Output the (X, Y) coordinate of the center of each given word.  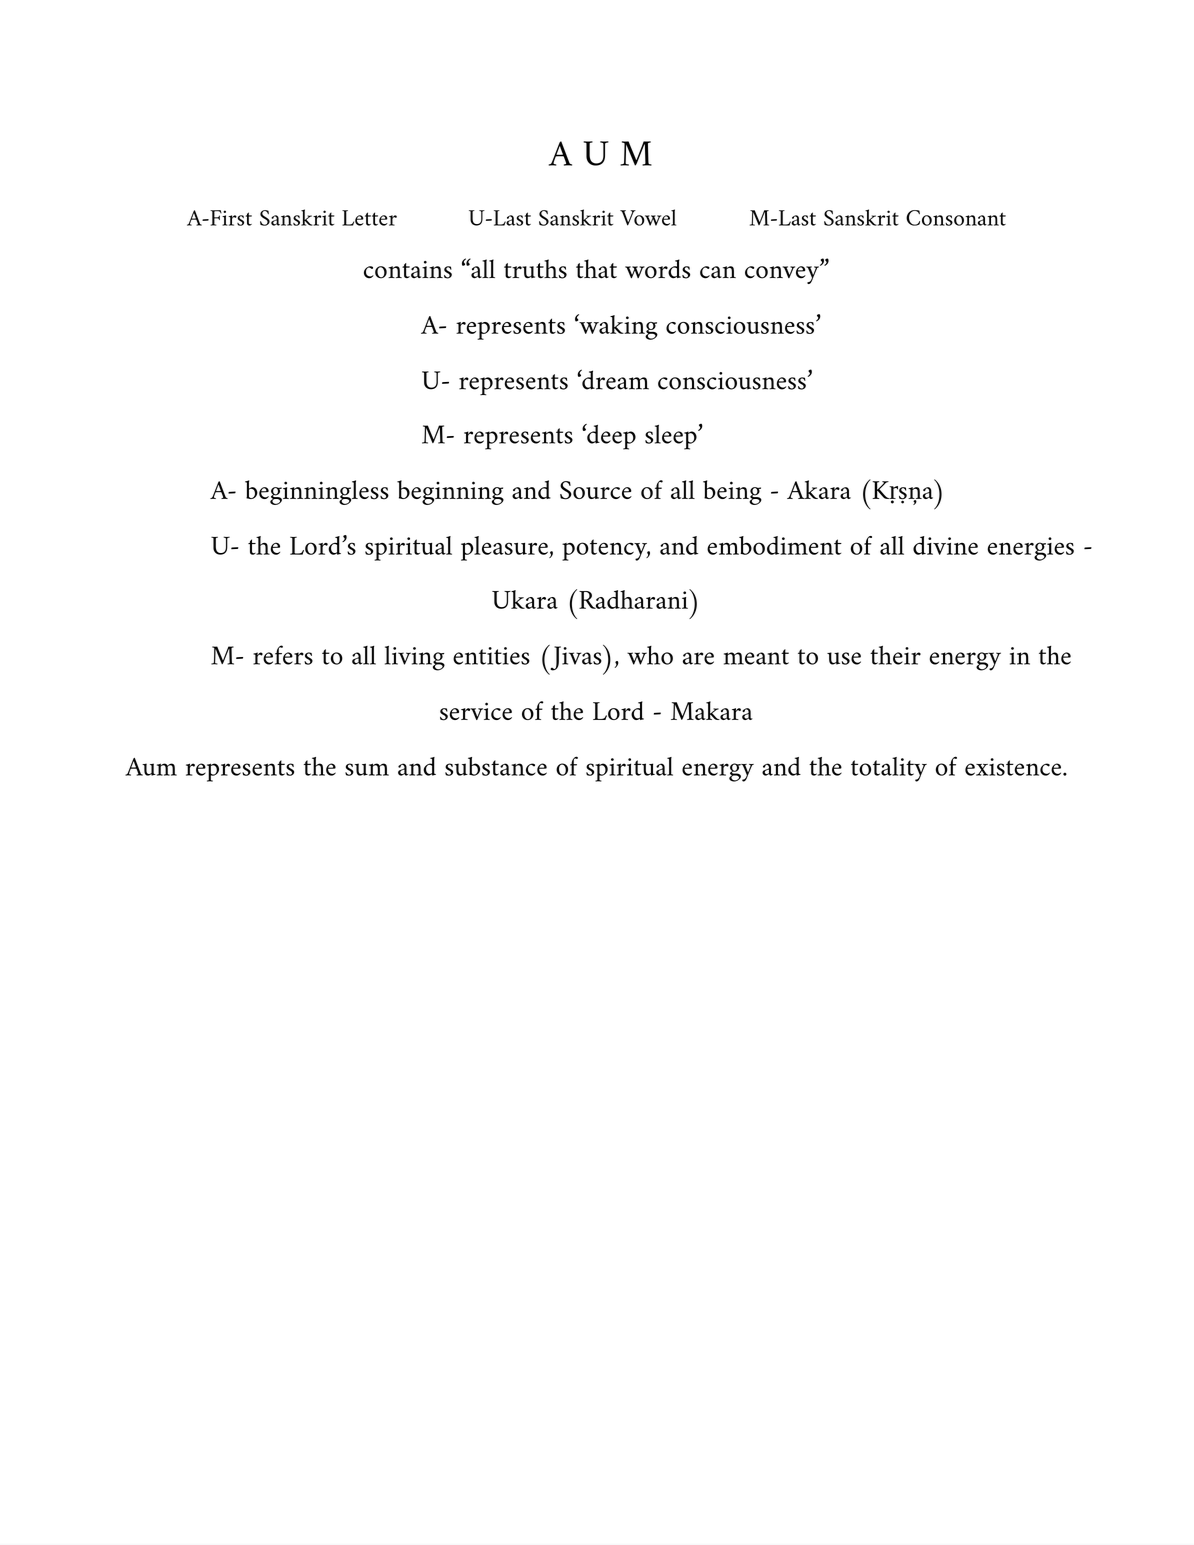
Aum (151, 767)
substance (496, 766)
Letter (369, 218)
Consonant (956, 218)
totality (889, 769)
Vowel (648, 217)
